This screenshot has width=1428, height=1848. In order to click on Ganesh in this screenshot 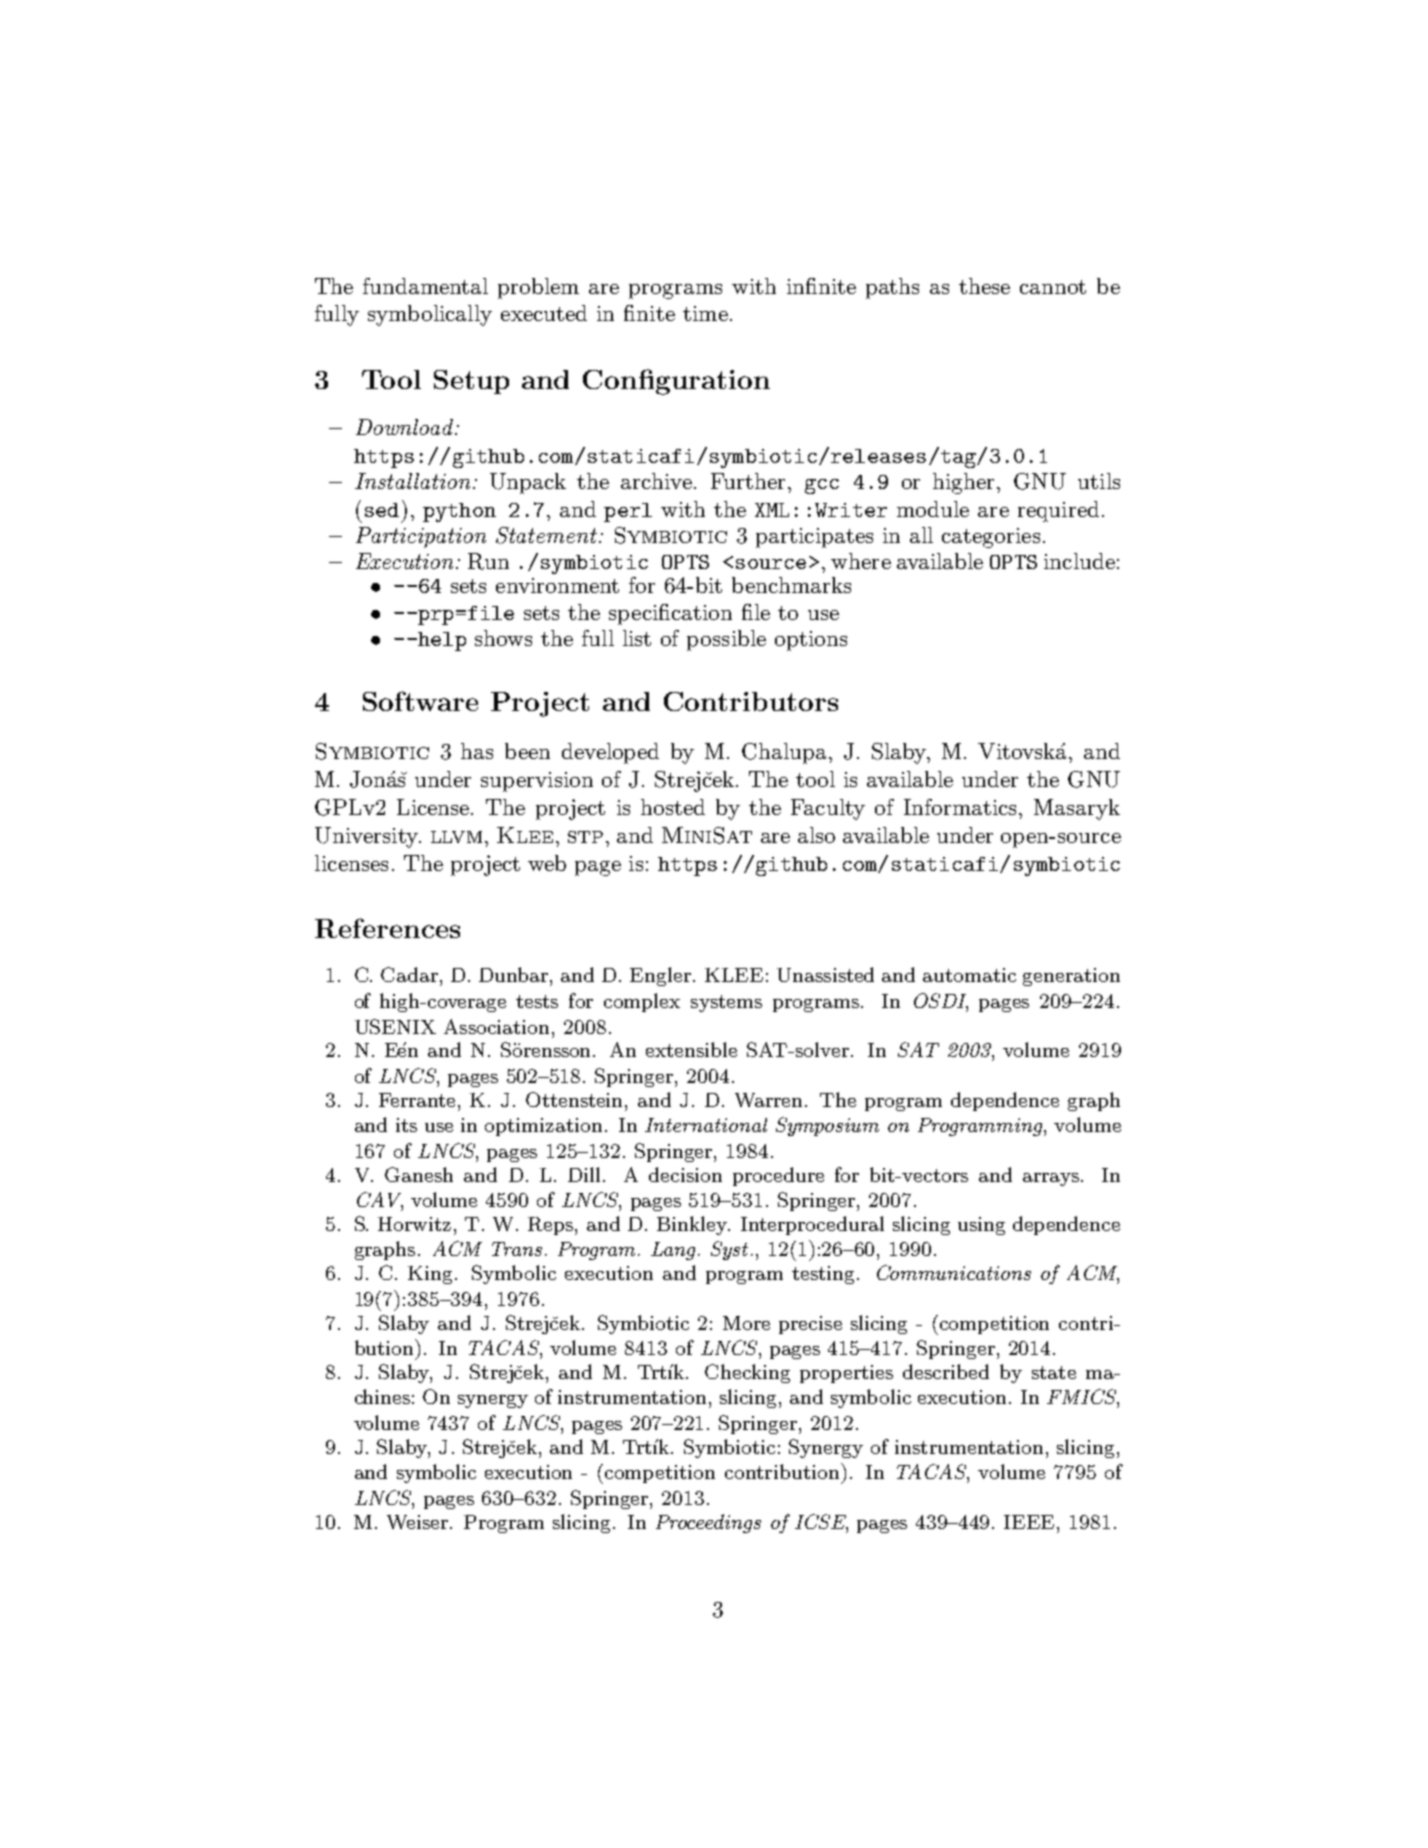, I will do `click(419, 1174)`.
